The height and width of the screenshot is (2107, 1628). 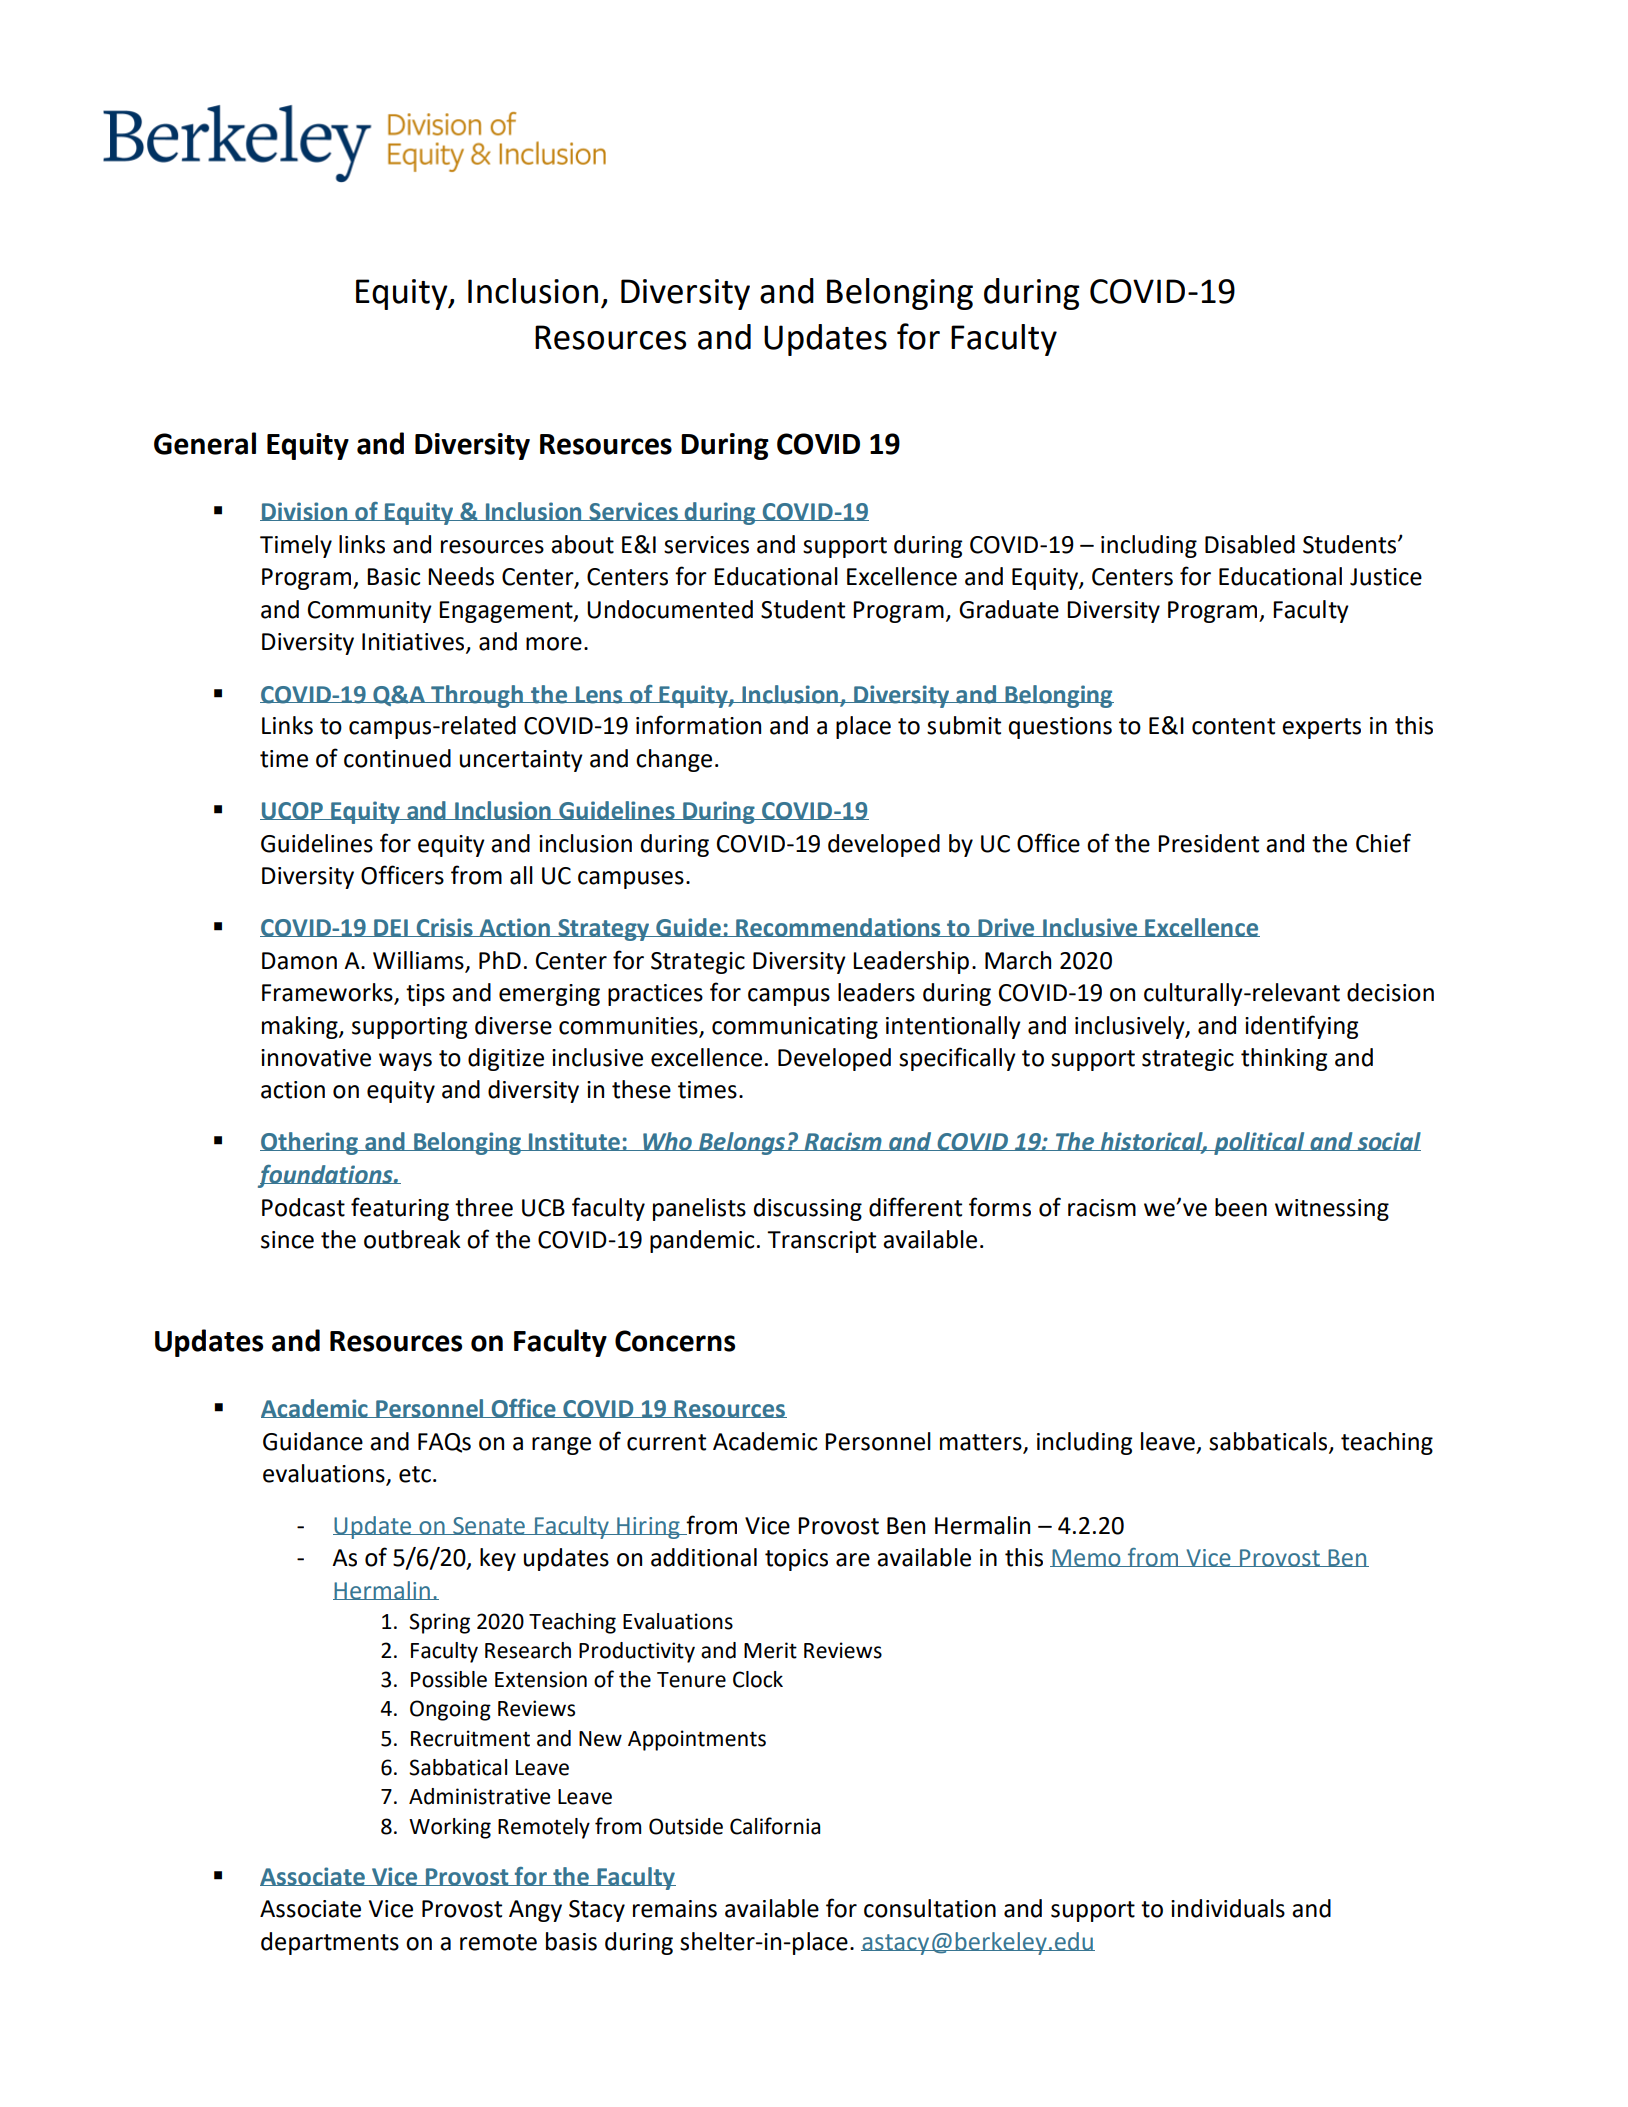 I want to click on topics, so click(x=796, y=1560).
